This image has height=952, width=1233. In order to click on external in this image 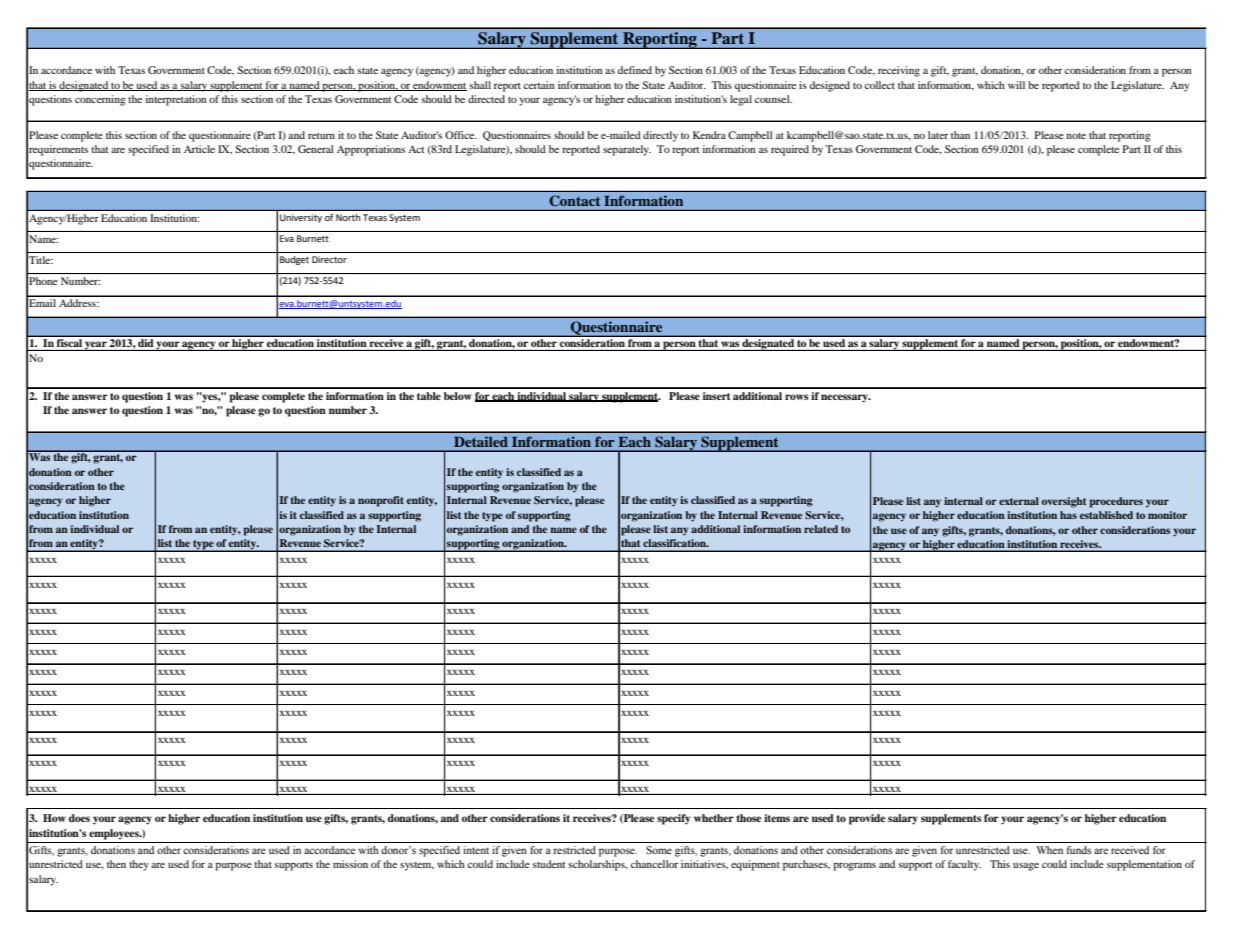, I will do `click(1019, 501)`.
